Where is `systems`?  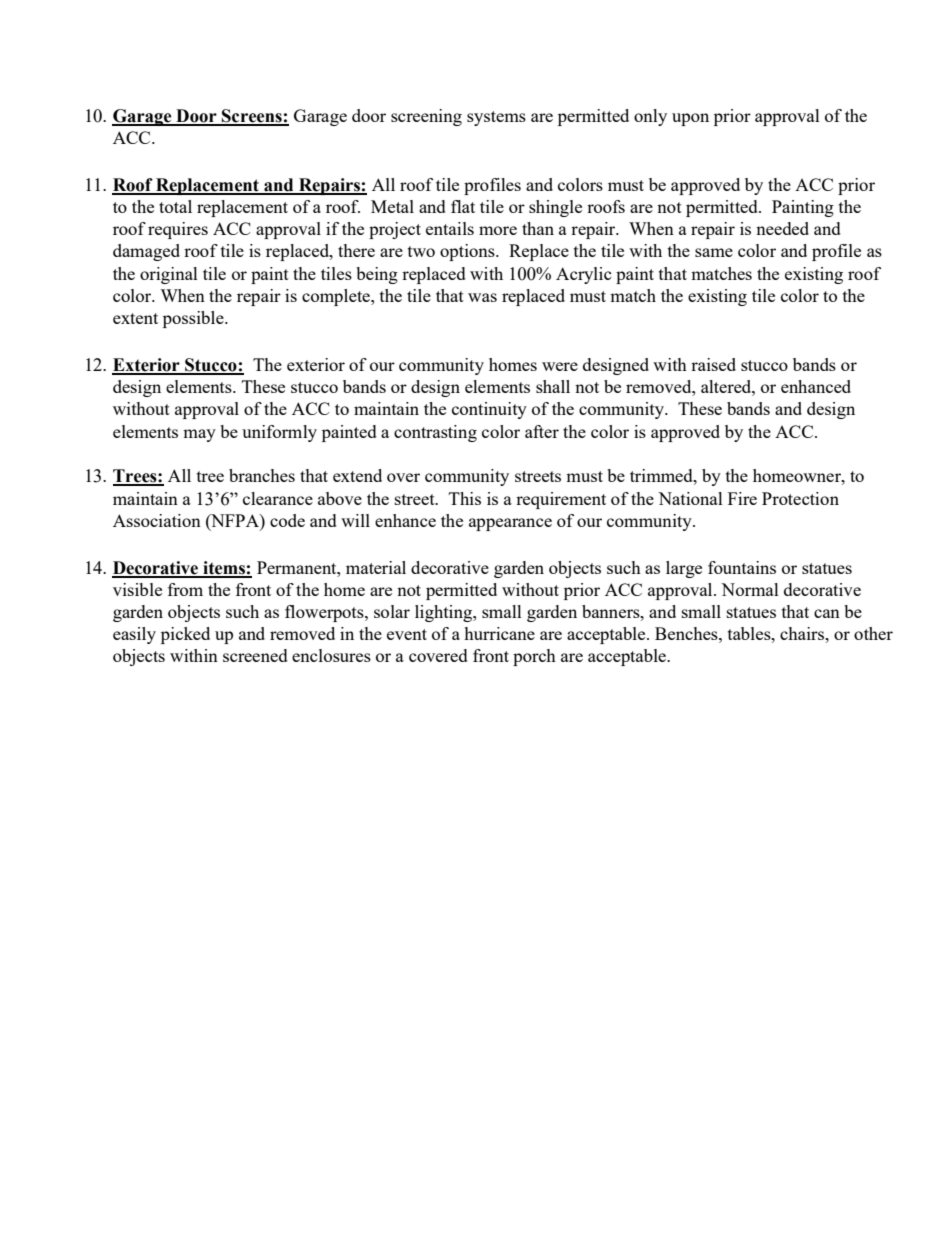 systems is located at coordinates (496, 118).
